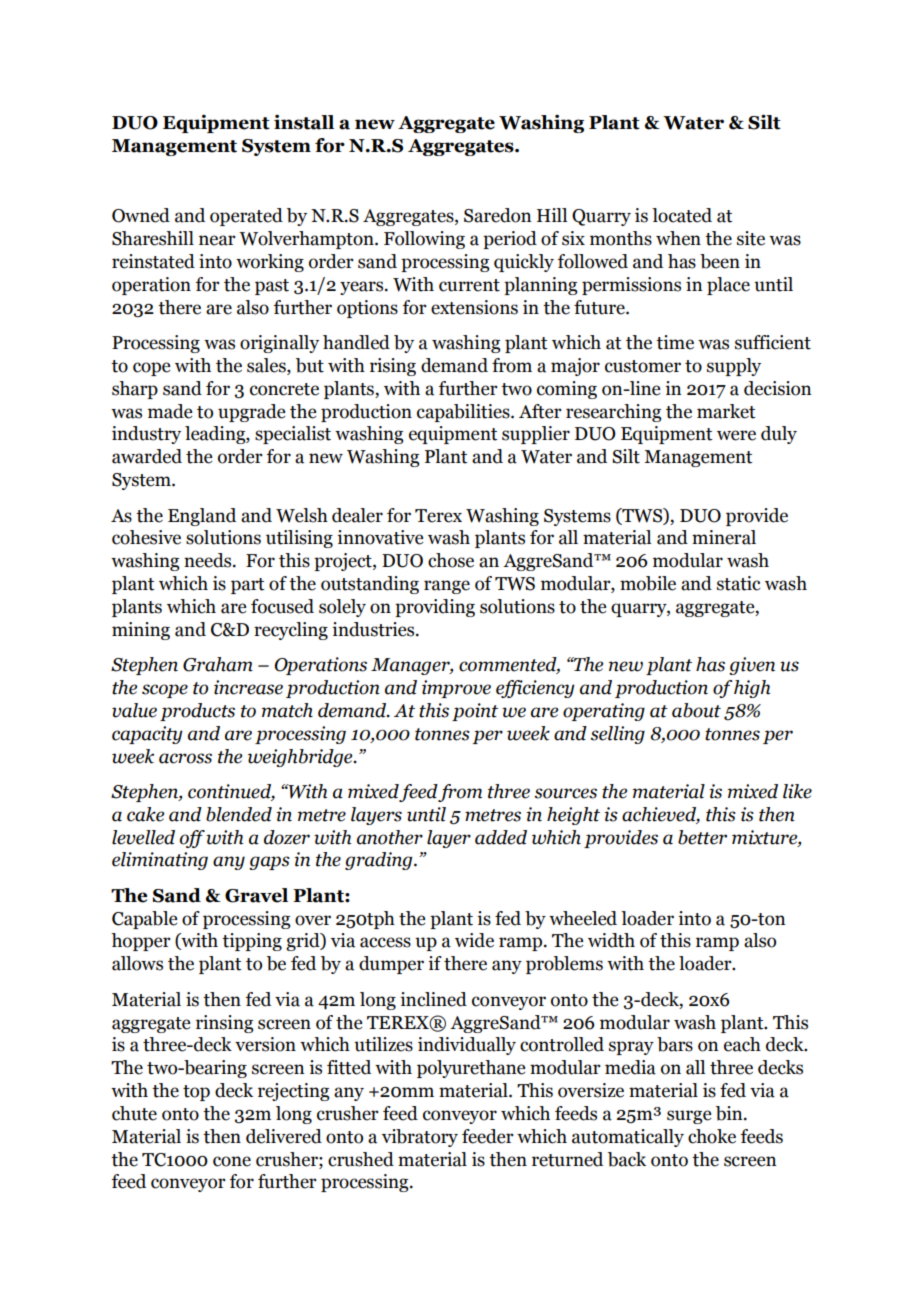 The height and width of the image is (1308, 924). What do you see at coordinates (424, 240) in the image?
I see `Following` at bounding box center [424, 240].
